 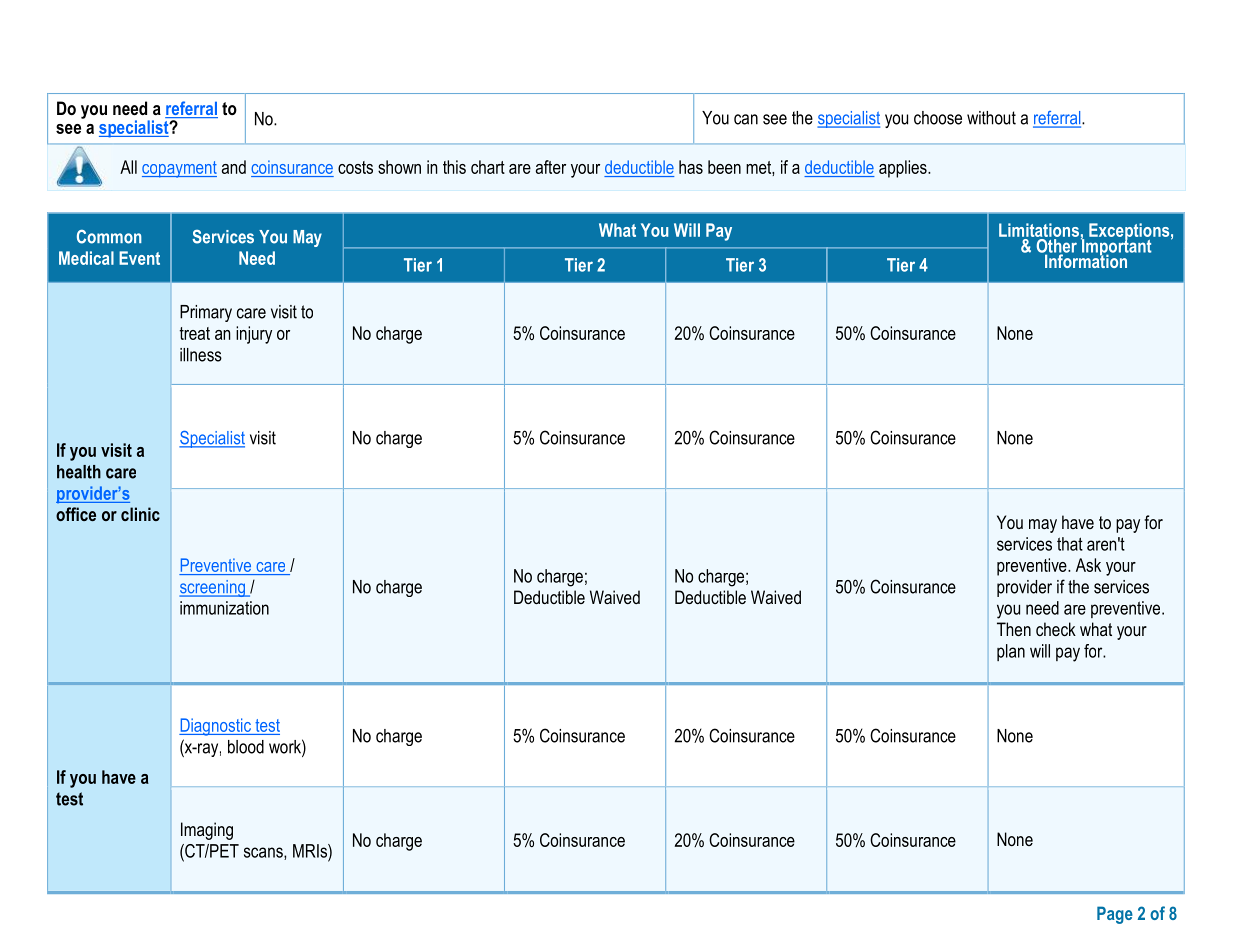 What do you see at coordinates (991, 118) in the screenshot?
I see `without` at bounding box center [991, 118].
